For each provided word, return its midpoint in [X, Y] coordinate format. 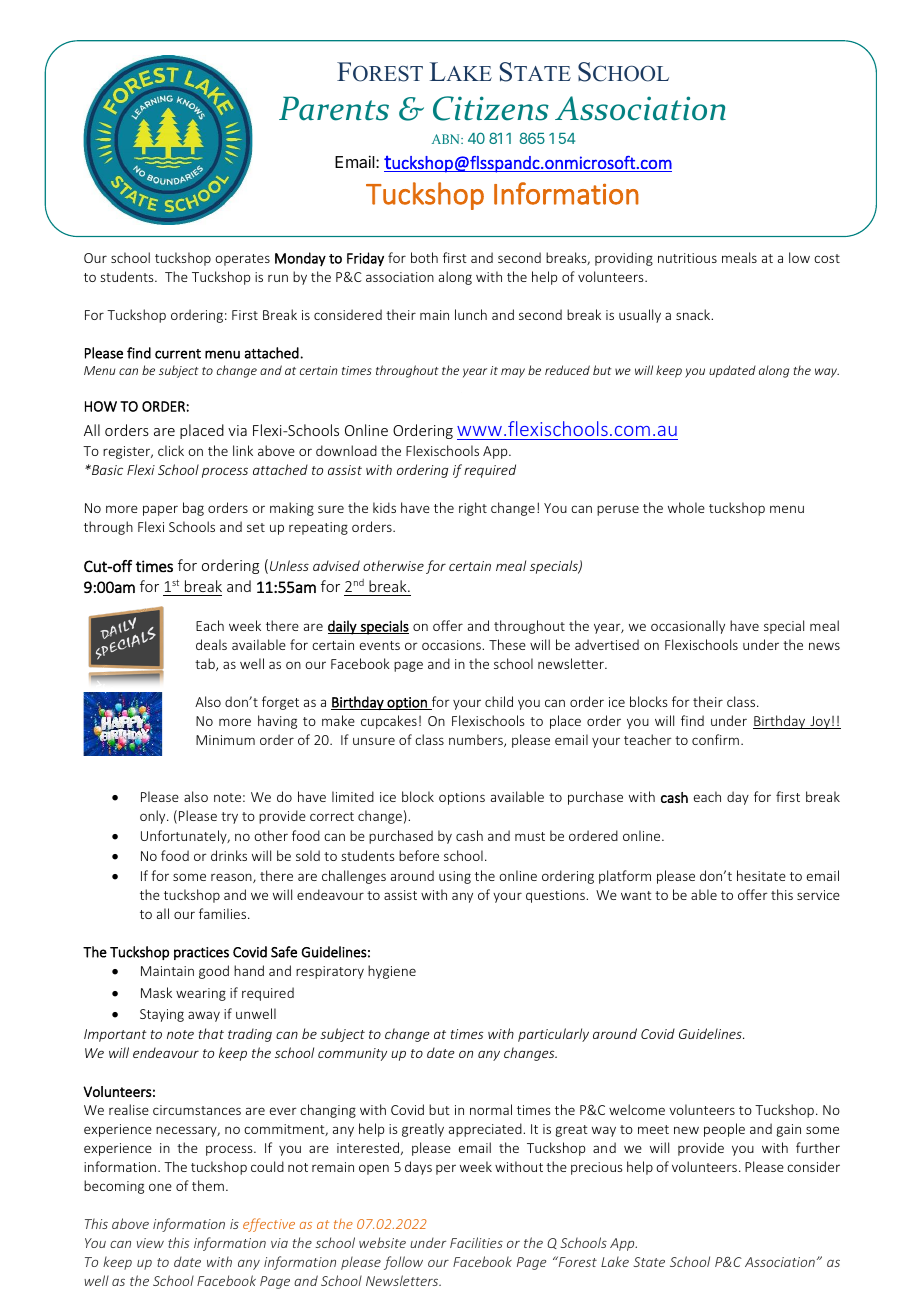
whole [686, 507]
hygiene [392, 972]
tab [206, 664]
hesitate [761, 875]
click [171, 450]
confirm [715, 739]
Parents [334, 108]
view [150, 1243]
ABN [447, 139]
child [499, 701]
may [513, 373]
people [724, 1130]
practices [201, 953]
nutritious [687, 258]
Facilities [476, 1242]
